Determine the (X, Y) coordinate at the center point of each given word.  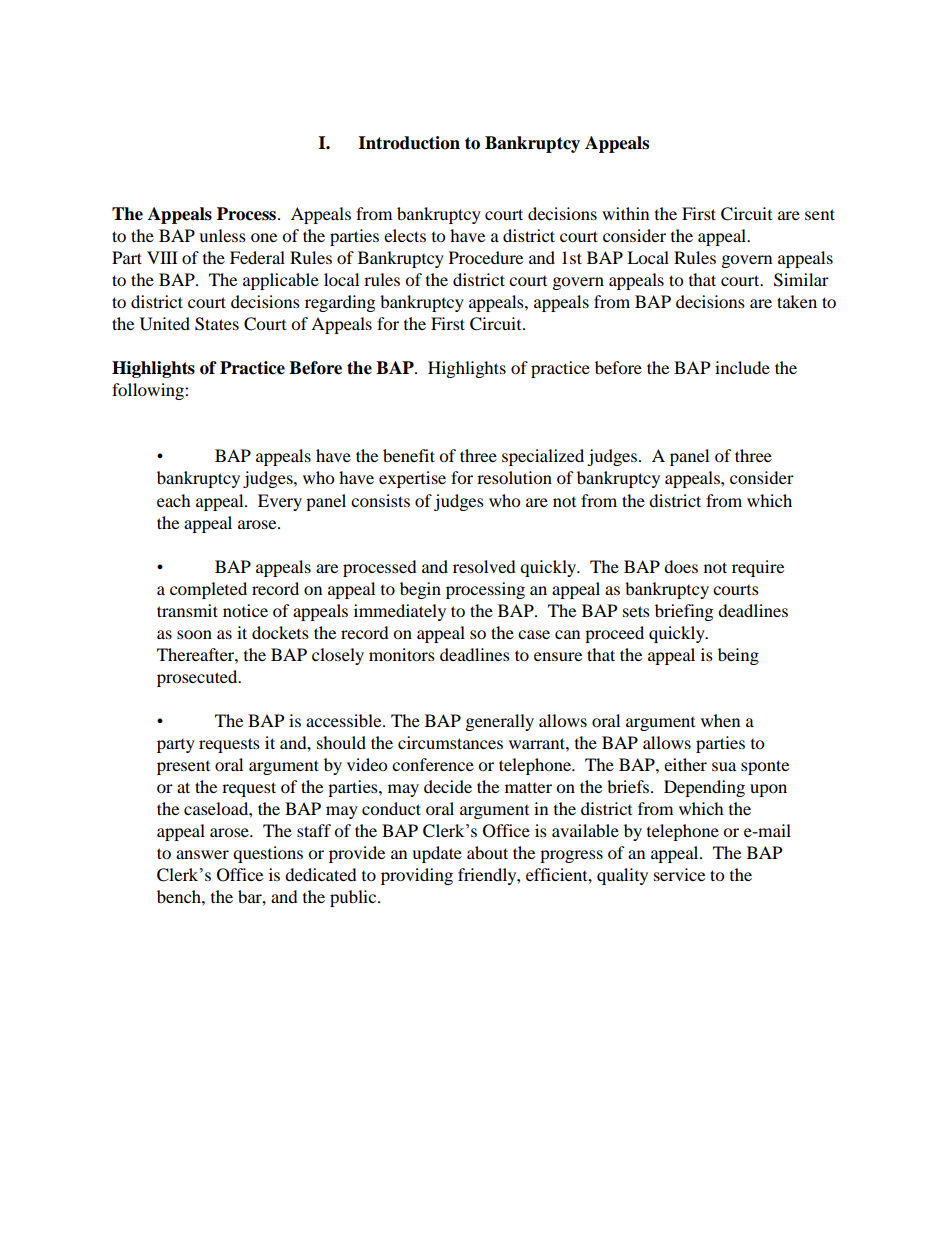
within (625, 213)
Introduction (409, 143)
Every (280, 502)
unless (222, 235)
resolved (484, 566)
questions (268, 854)
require (758, 568)
